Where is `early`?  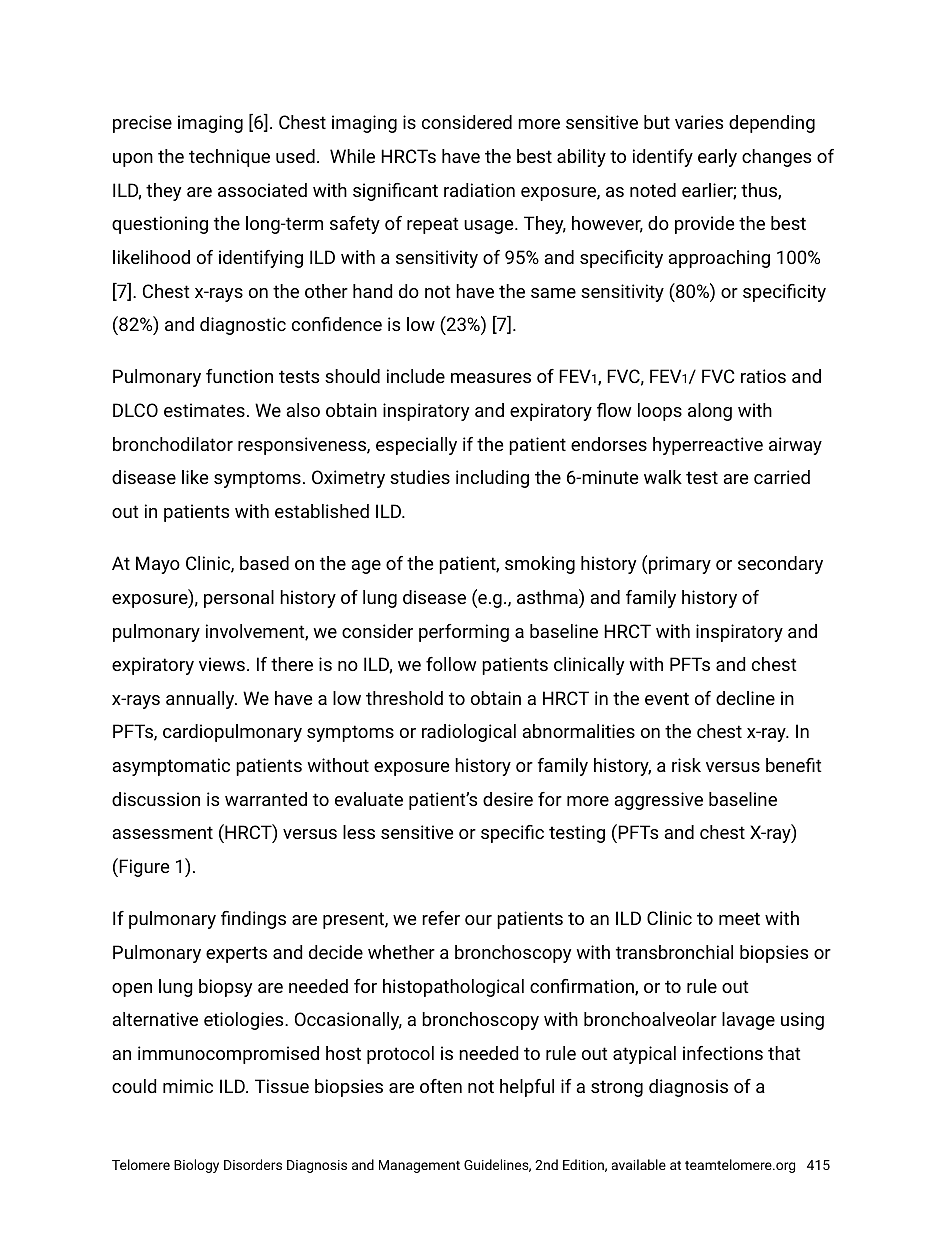 early is located at coordinates (717, 158).
